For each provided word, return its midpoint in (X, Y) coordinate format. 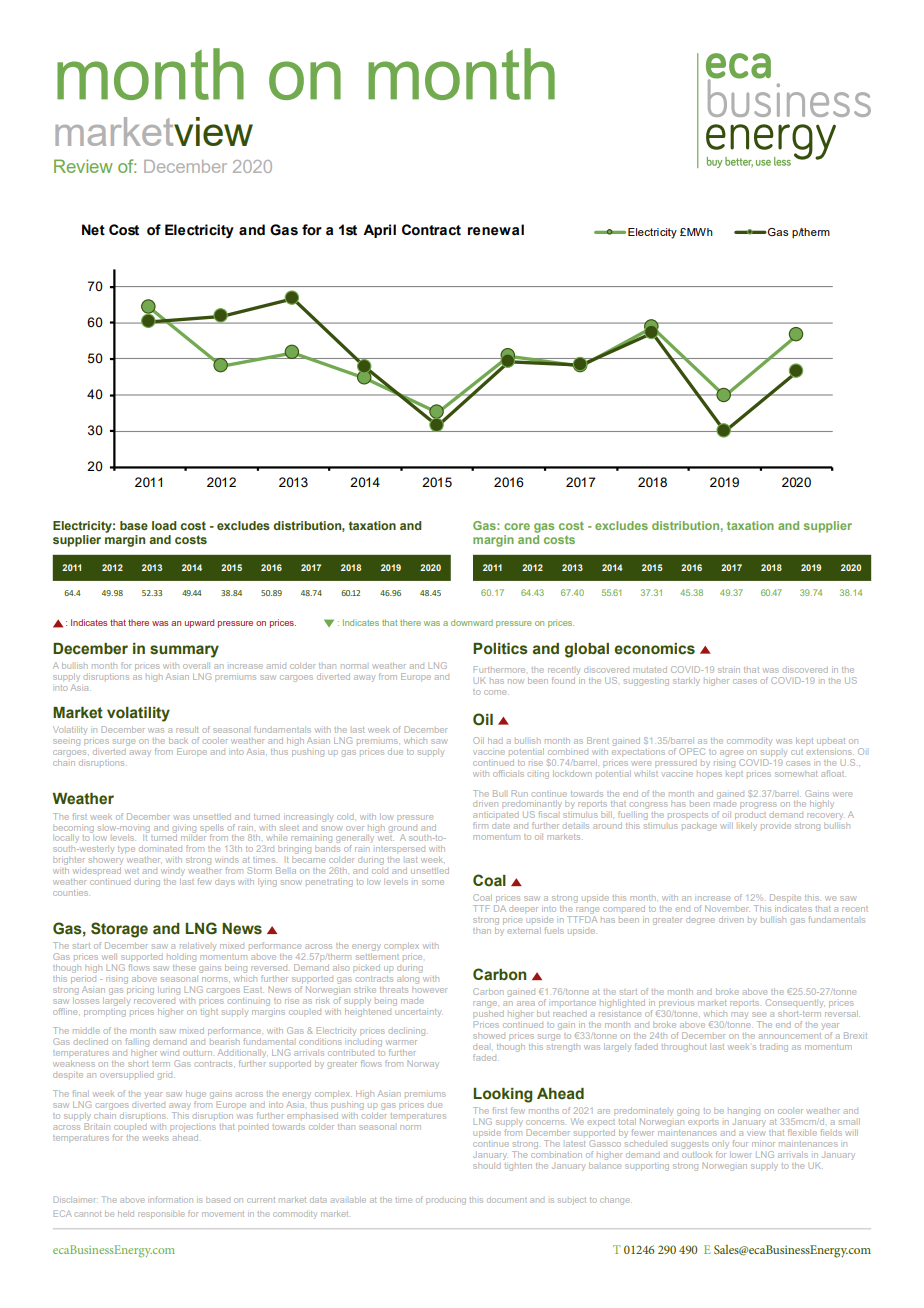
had (495, 741)
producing (446, 1201)
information (170, 1199)
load (164, 525)
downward (472, 622)
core (517, 526)
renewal (496, 230)
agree (732, 755)
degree (700, 921)
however (429, 990)
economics (654, 649)
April (379, 231)
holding (181, 958)
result (187, 729)
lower (741, 1154)
